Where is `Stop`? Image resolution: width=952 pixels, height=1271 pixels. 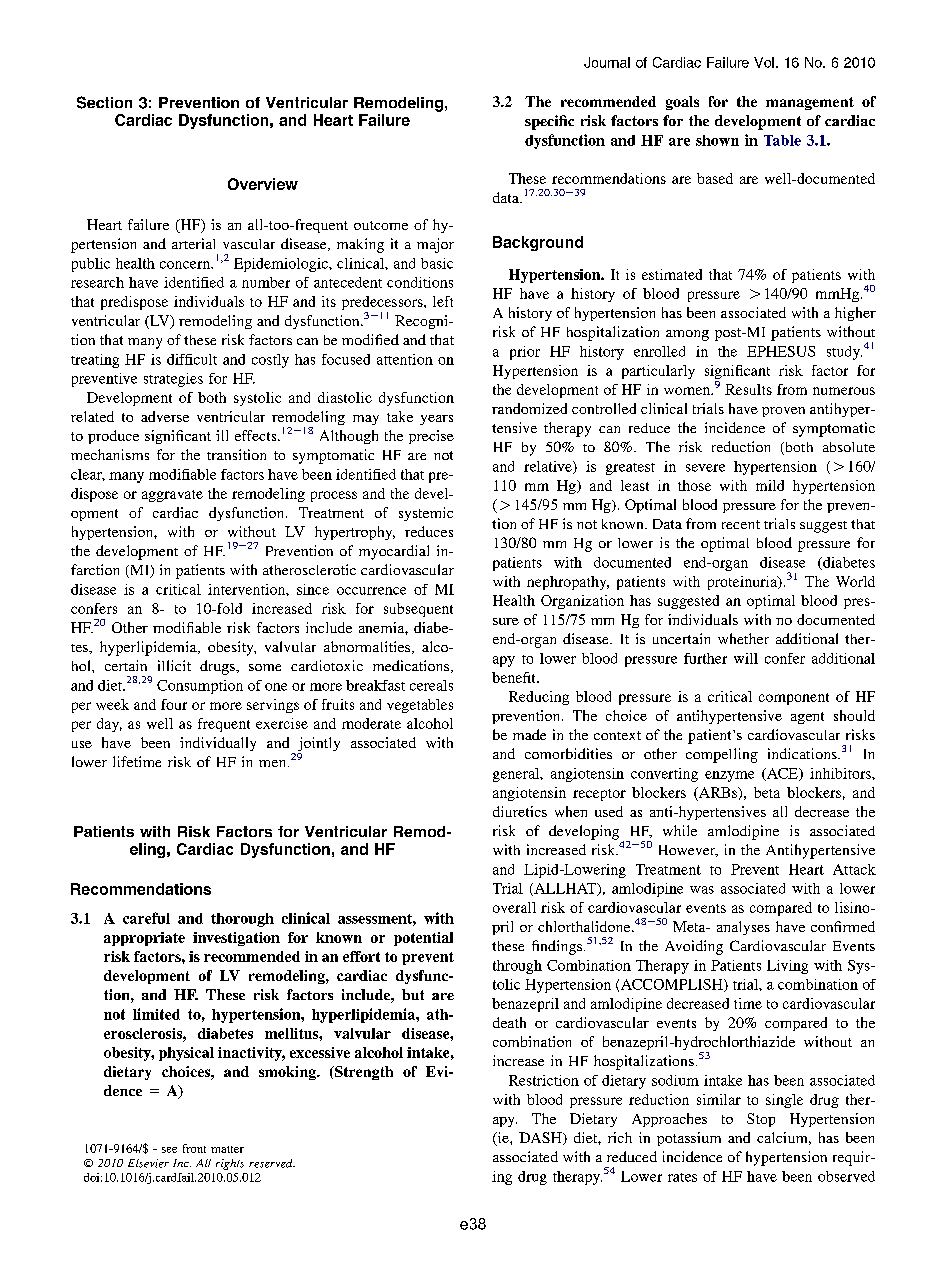
Stop is located at coordinates (761, 1120).
